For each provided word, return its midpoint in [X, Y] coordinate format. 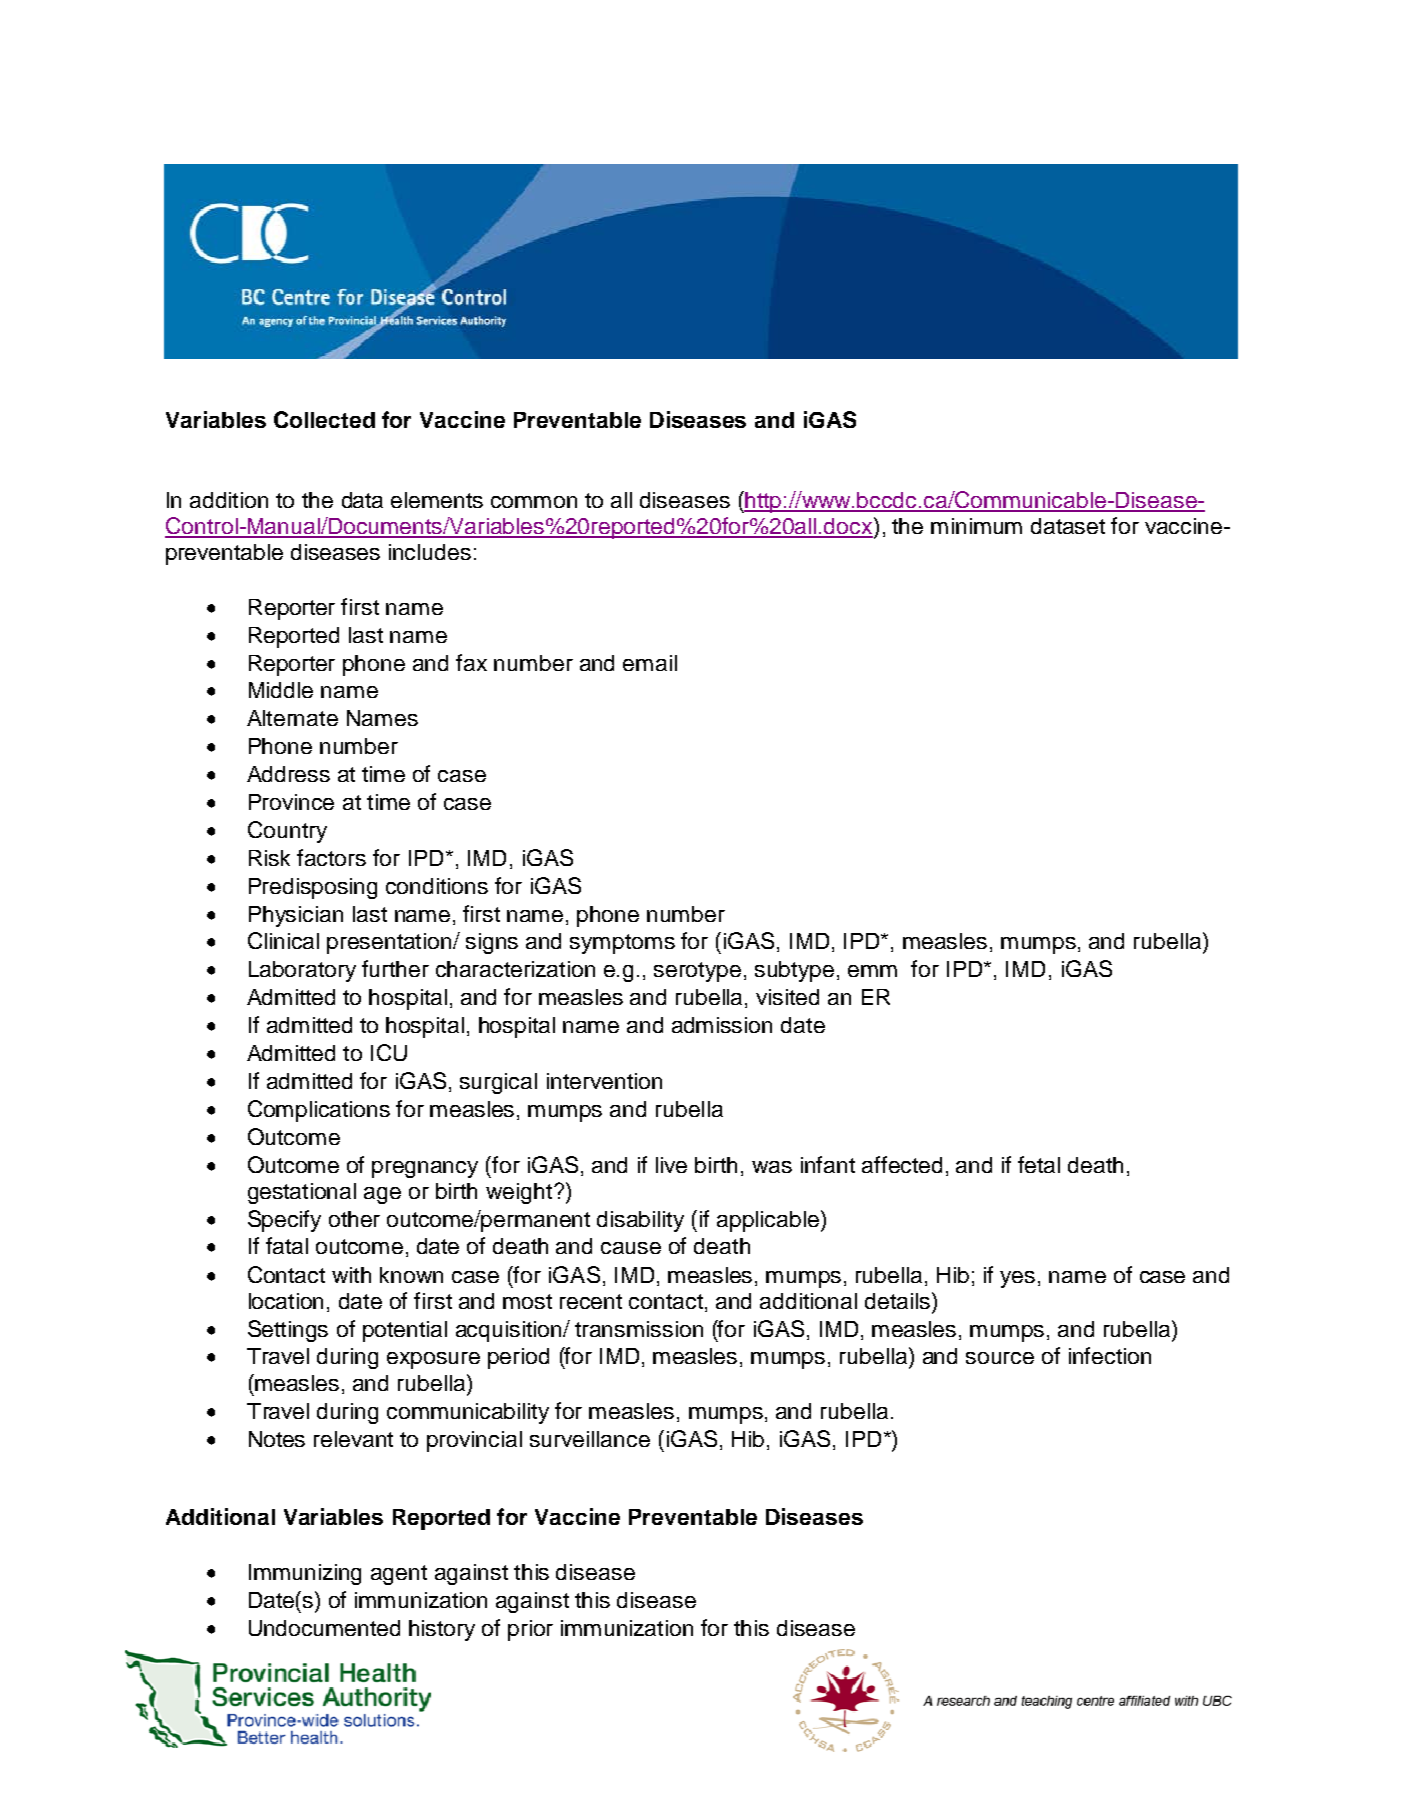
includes [430, 552]
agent [399, 1575]
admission [722, 1025]
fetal [1039, 1164]
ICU [389, 1052]
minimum [976, 526]
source [1000, 1358]
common [534, 502]
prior [530, 1630]
